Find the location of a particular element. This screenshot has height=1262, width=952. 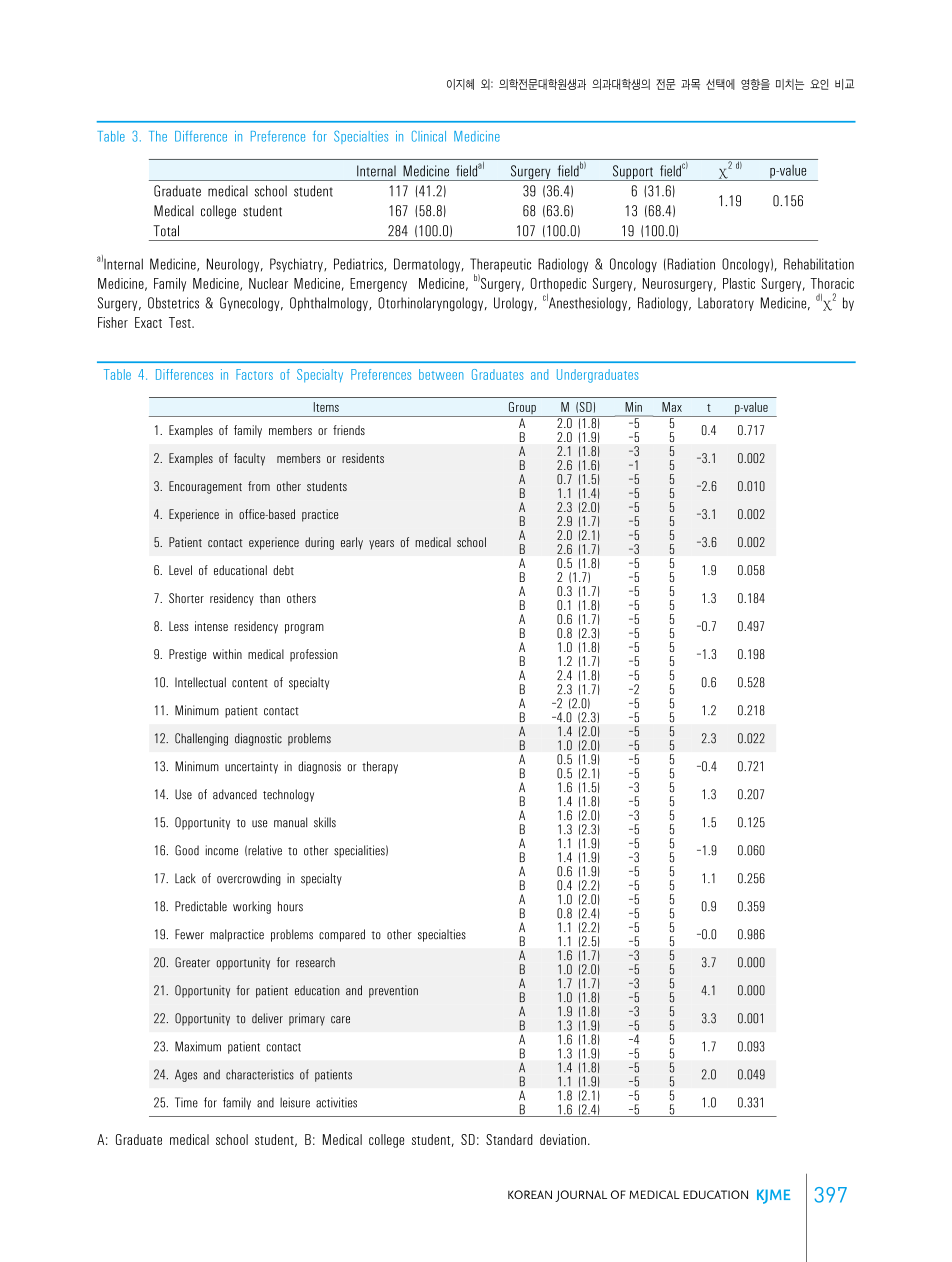

Laboratory is located at coordinates (726, 304).
